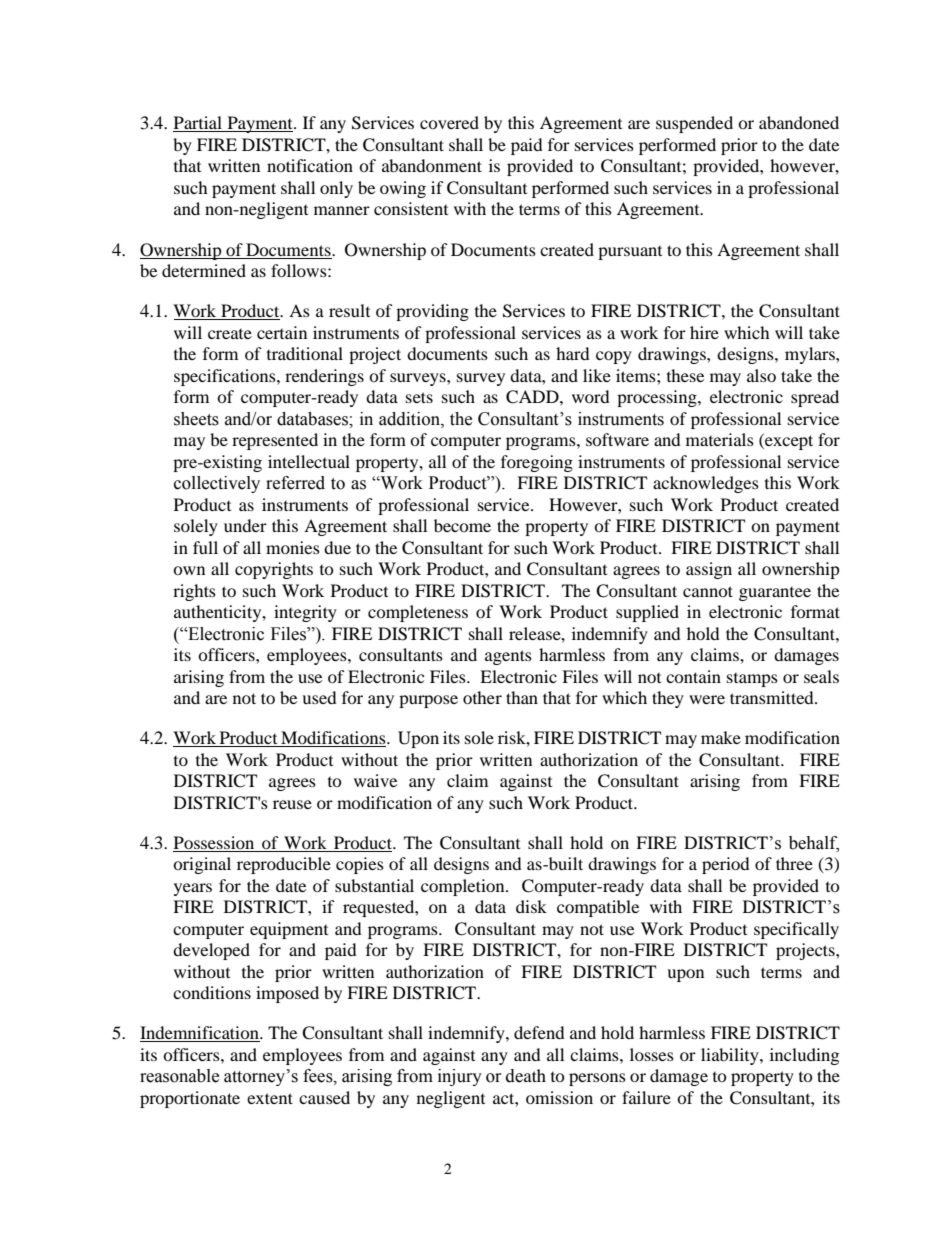  What do you see at coordinates (305, 613) in the screenshot?
I see `integrity` at bounding box center [305, 613].
